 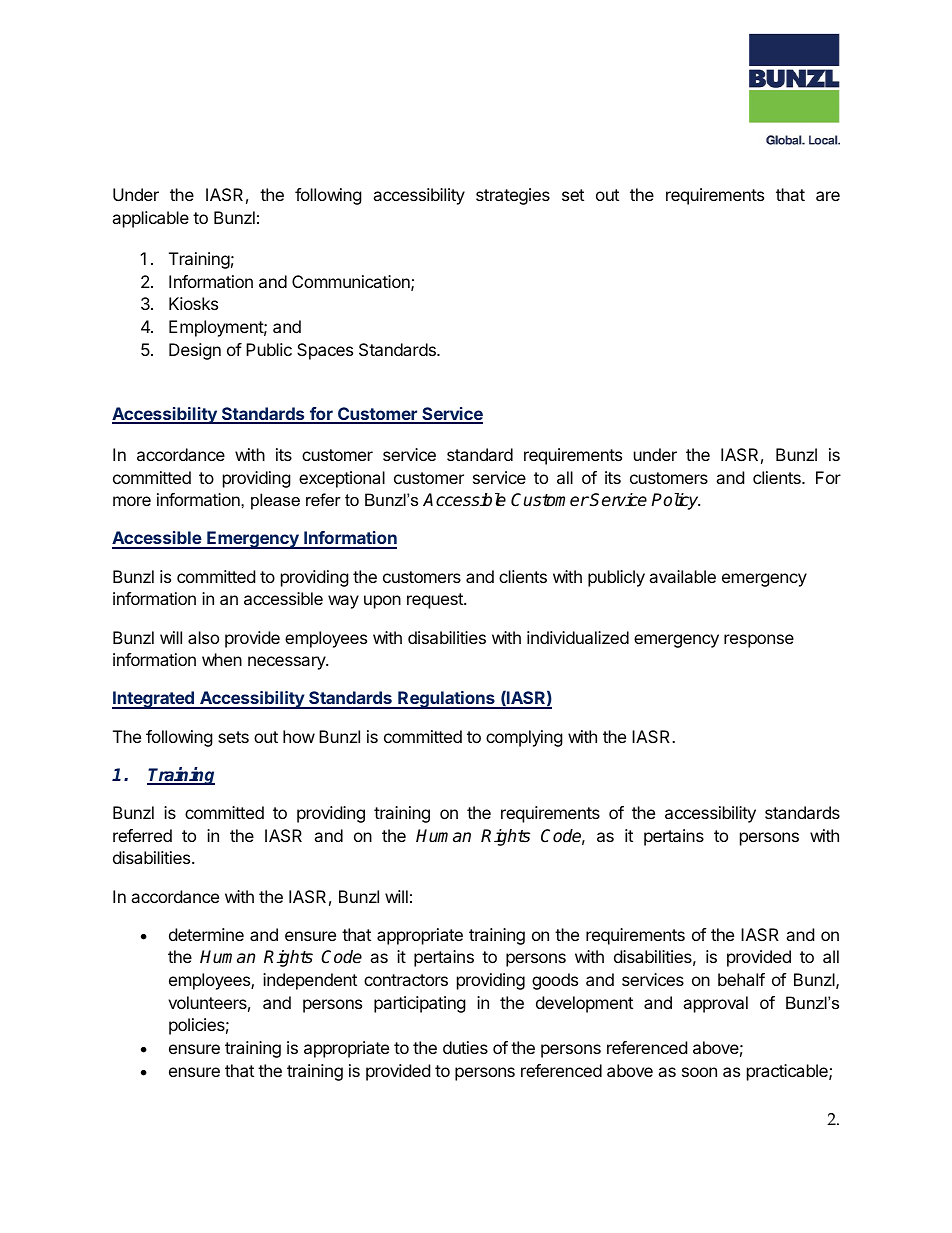 What do you see at coordinates (513, 196) in the image?
I see `strategies` at bounding box center [513, 196].
